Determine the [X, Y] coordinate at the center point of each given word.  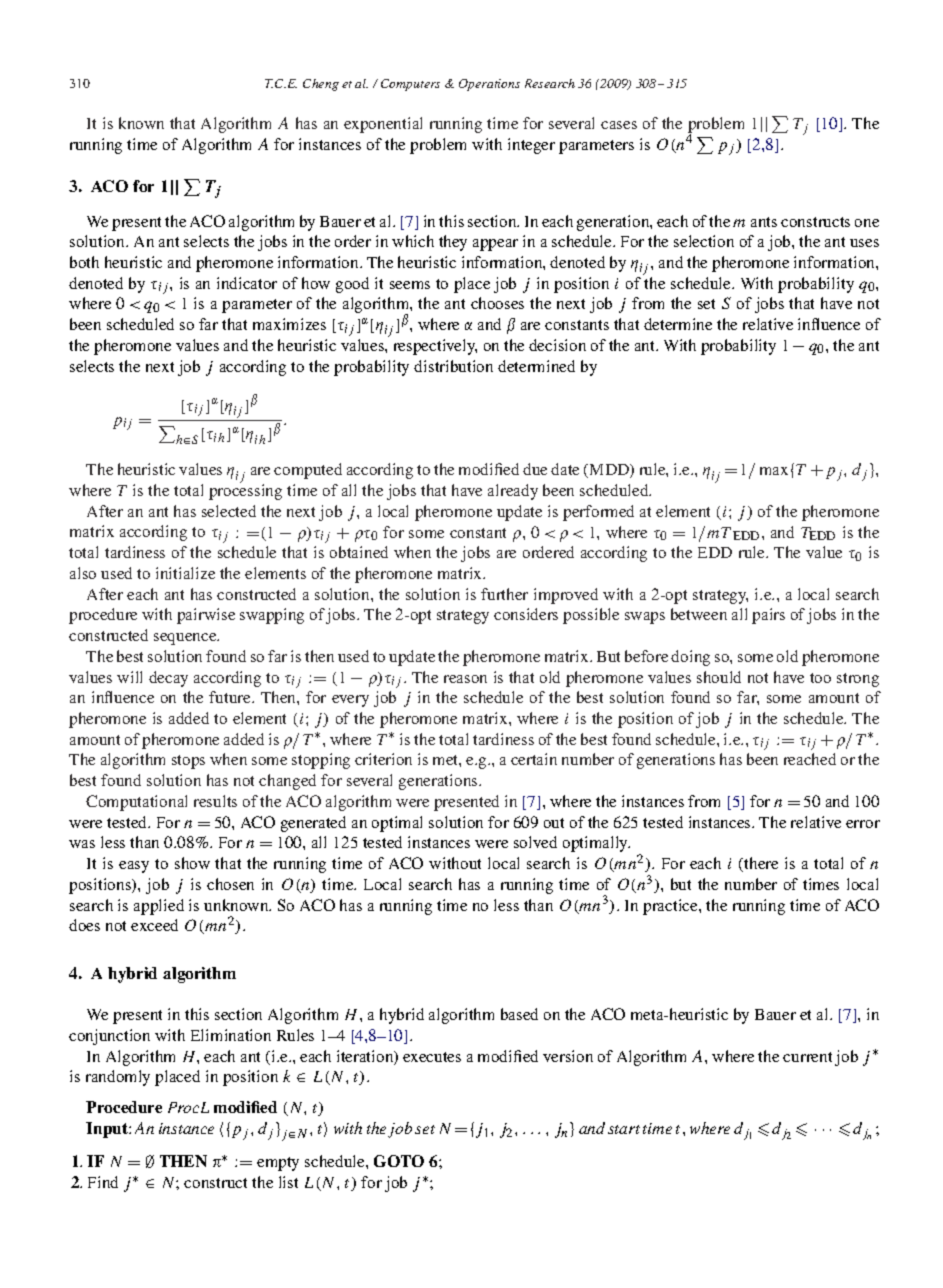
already [513, 492]
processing [245, 491]
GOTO [399, 1161]
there [761, 863]
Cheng [321, 85]
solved [535, 842]
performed [598, 513]
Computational [136, 803]
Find [103, 1182]
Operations [489, 85]
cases [619, 125]
